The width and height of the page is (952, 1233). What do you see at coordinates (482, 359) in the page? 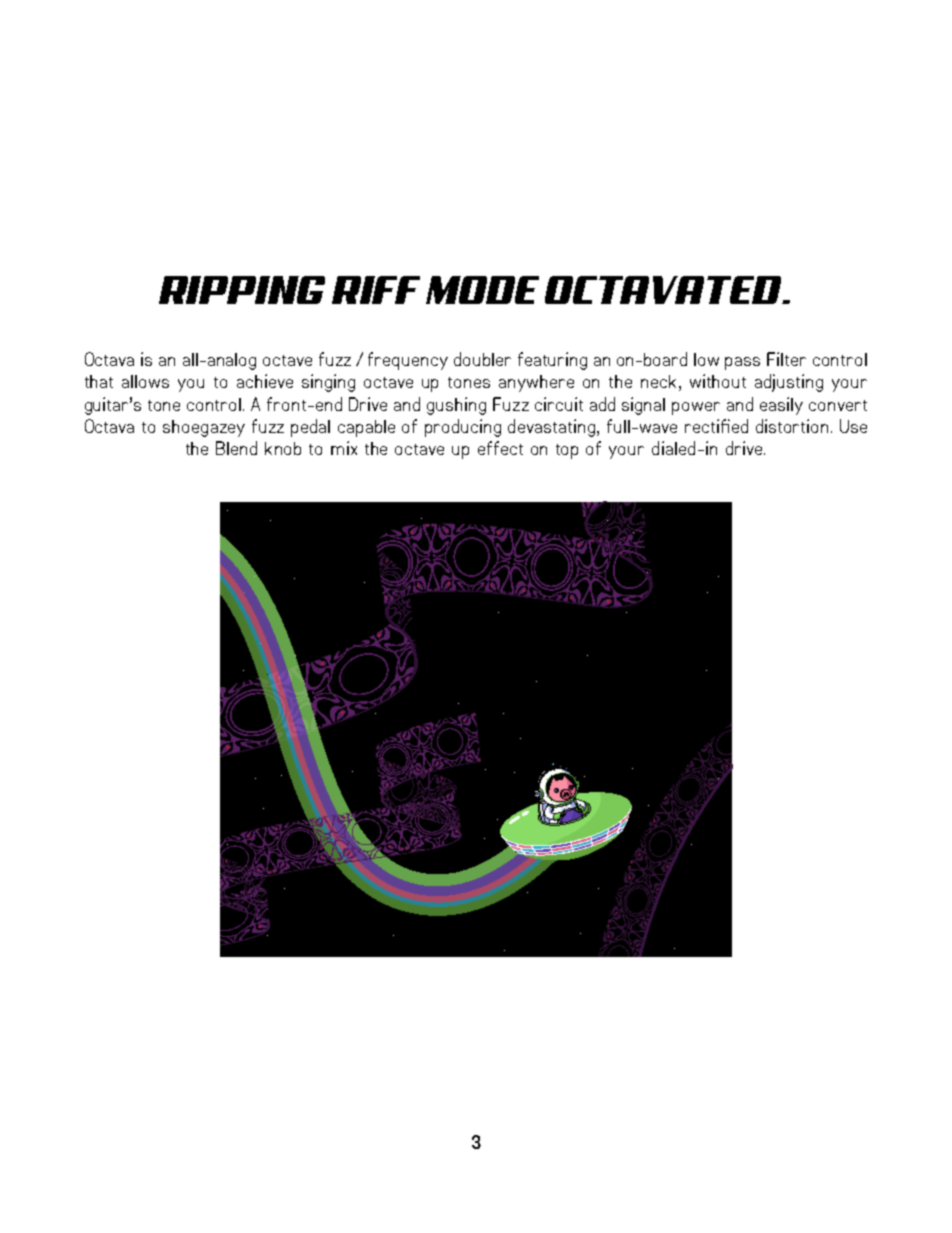
I see `doubler` at bounding box center [482, 359].
